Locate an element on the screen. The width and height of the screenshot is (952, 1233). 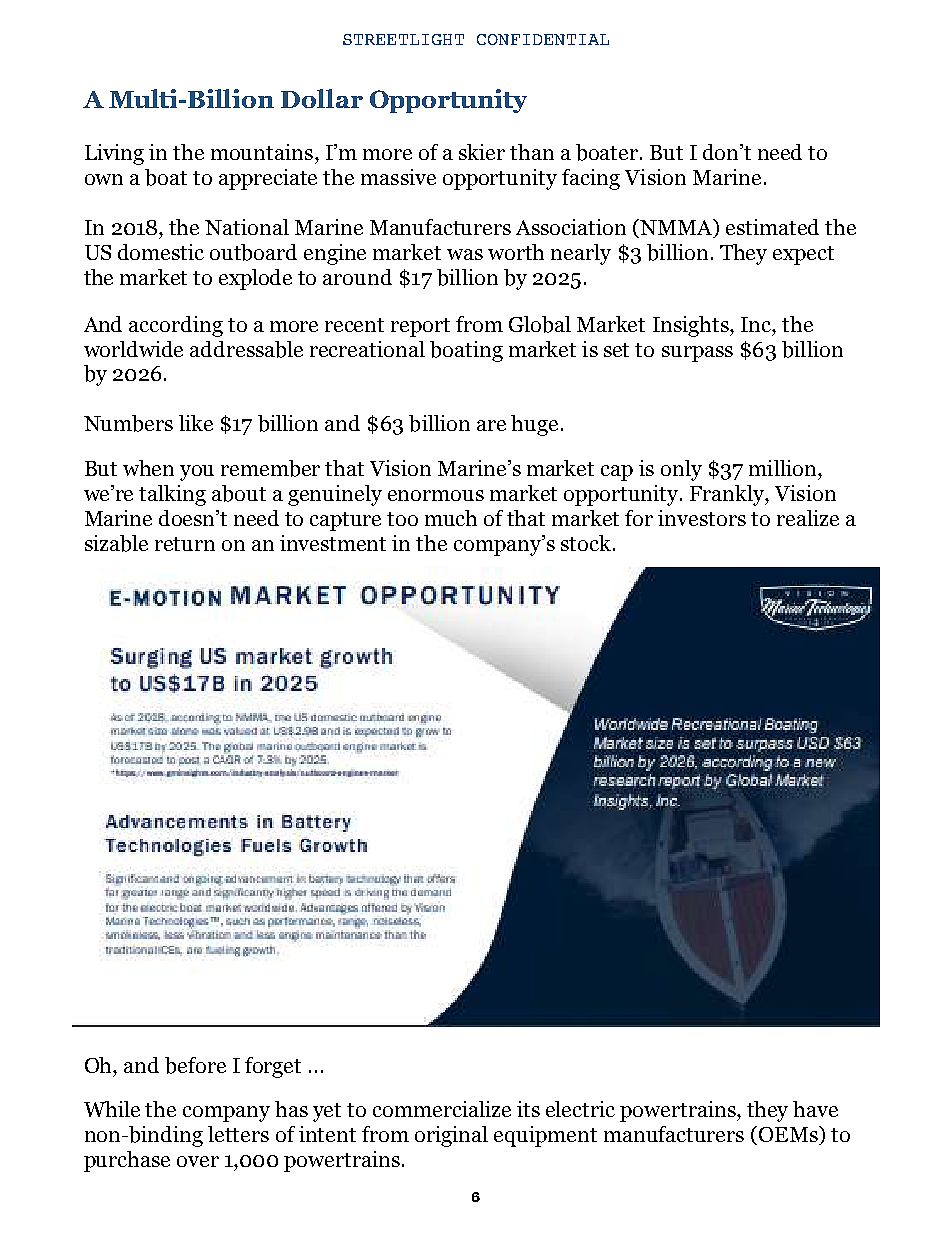
before is located at coordinates (195, 1065).
